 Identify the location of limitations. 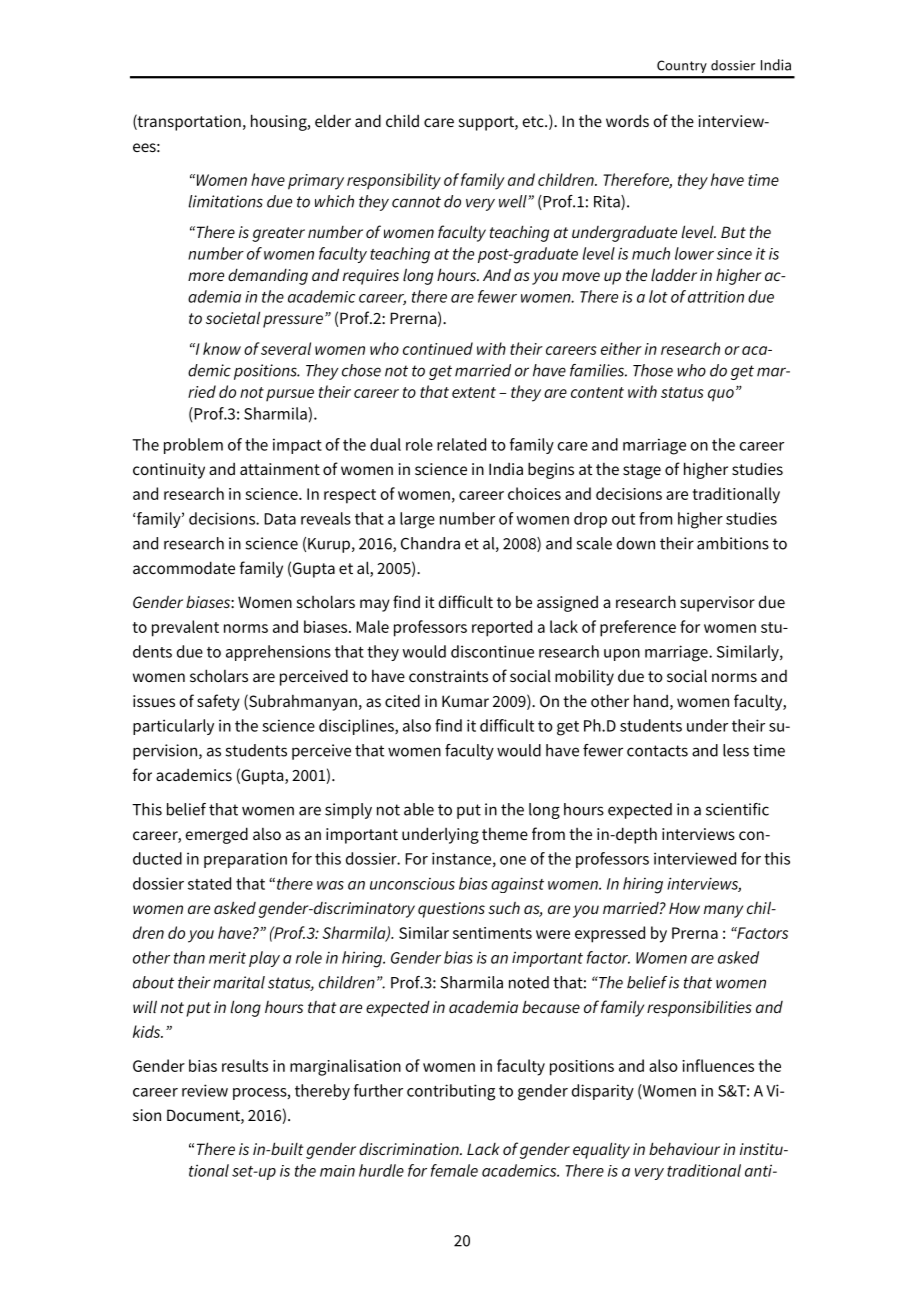
(225, 201).
